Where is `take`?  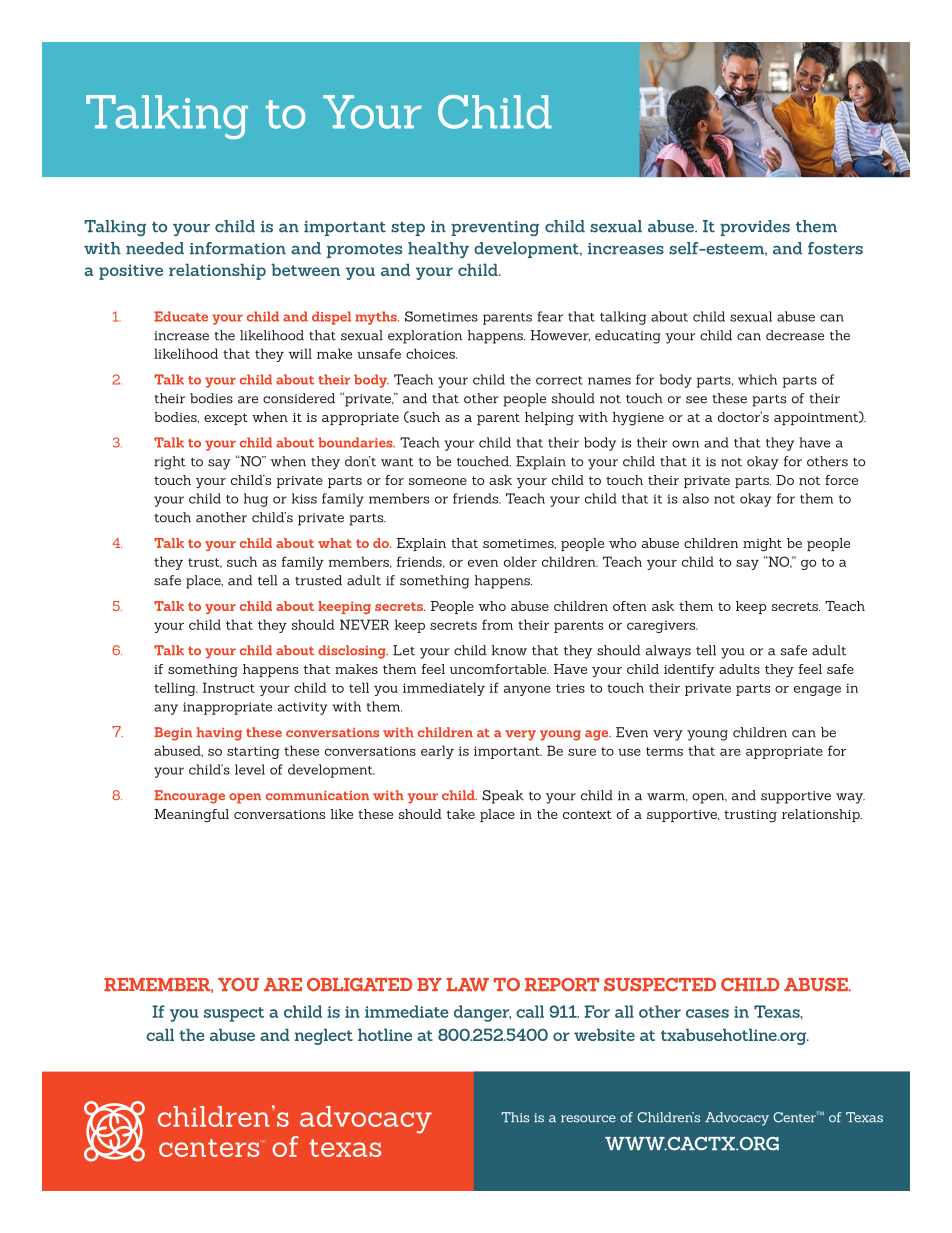
take is located at coordinates (461, 814).
